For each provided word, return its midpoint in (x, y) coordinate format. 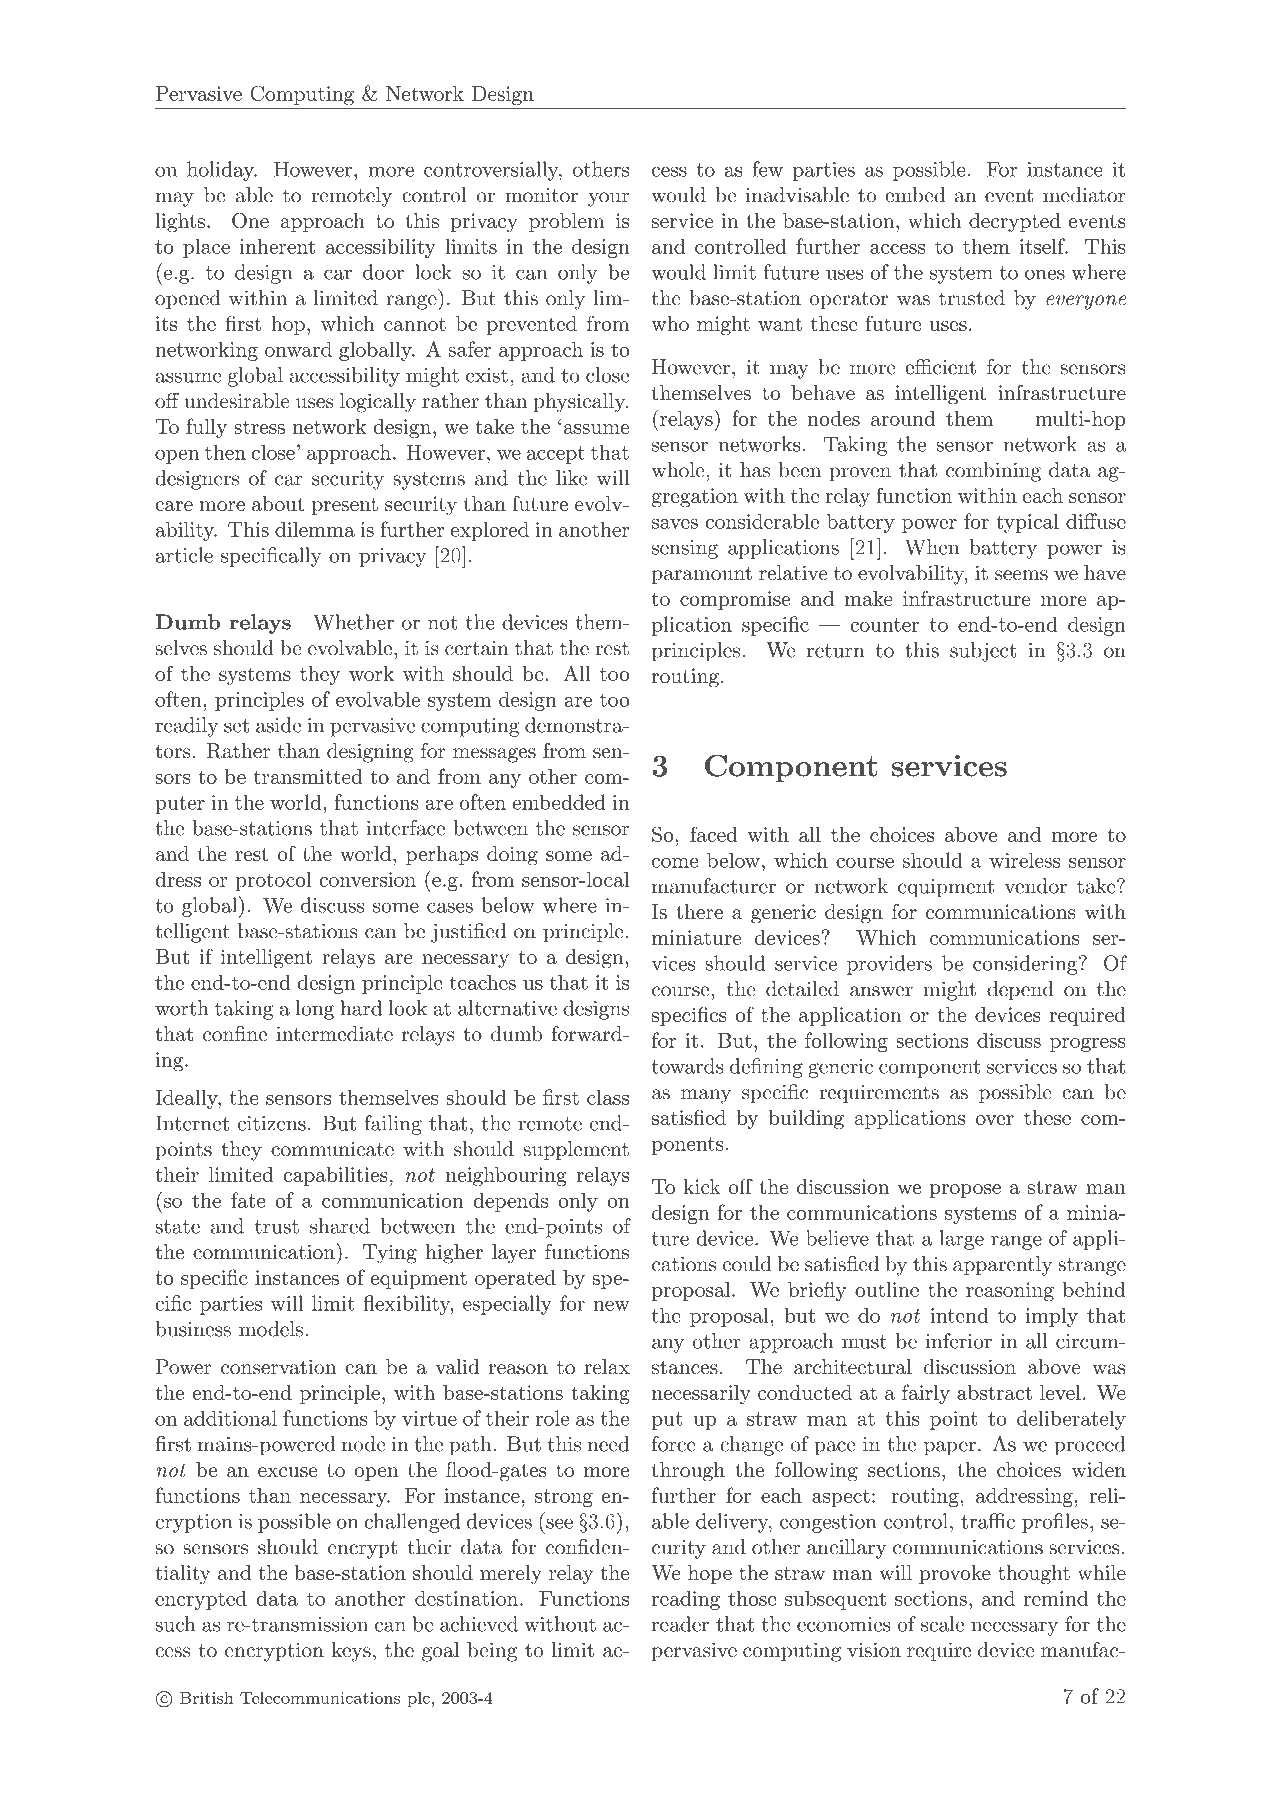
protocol (274, 881)
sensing (685, 549)
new (611, 1306)
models (271, 1329)
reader (680, 1624)
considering (1026, 965)
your (608, 199)
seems (1021, 575)
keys (351, 1652)
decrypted (1015, 223)
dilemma (315, 529)
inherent (277, 246)
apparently (1002, 1266)
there (699, 911)
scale (942, 1624)
